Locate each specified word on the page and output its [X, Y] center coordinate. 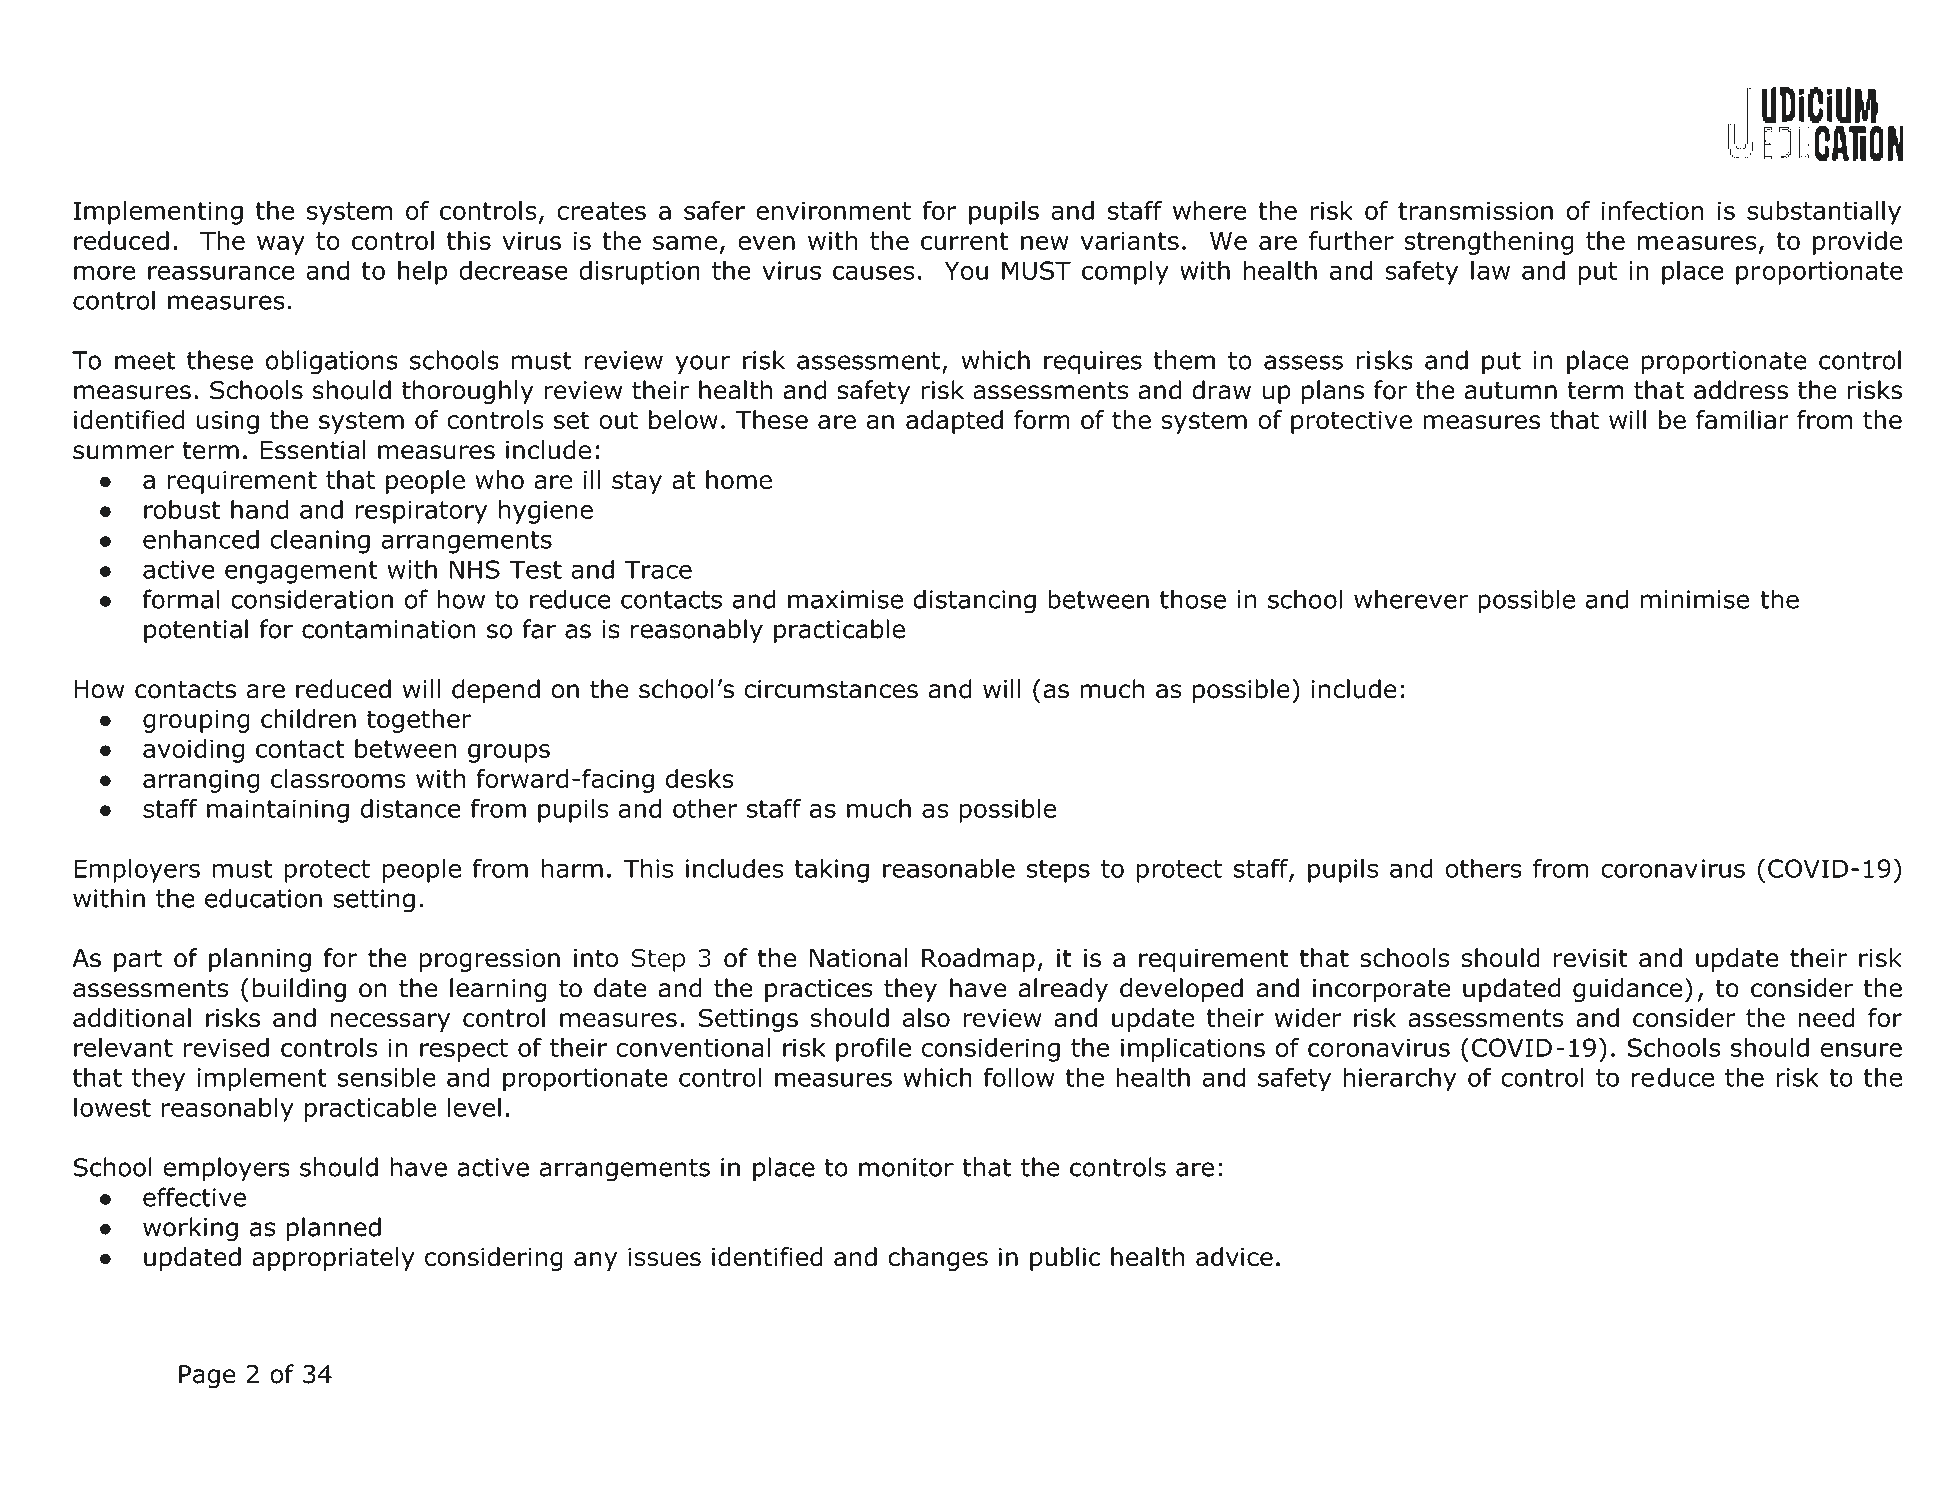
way [281, 245]
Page [207, 1376]
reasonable [949, 868]
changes [938, 1259]
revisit [1591, 958]
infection [1652, 210]
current [965, 241]
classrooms [338, 778]
